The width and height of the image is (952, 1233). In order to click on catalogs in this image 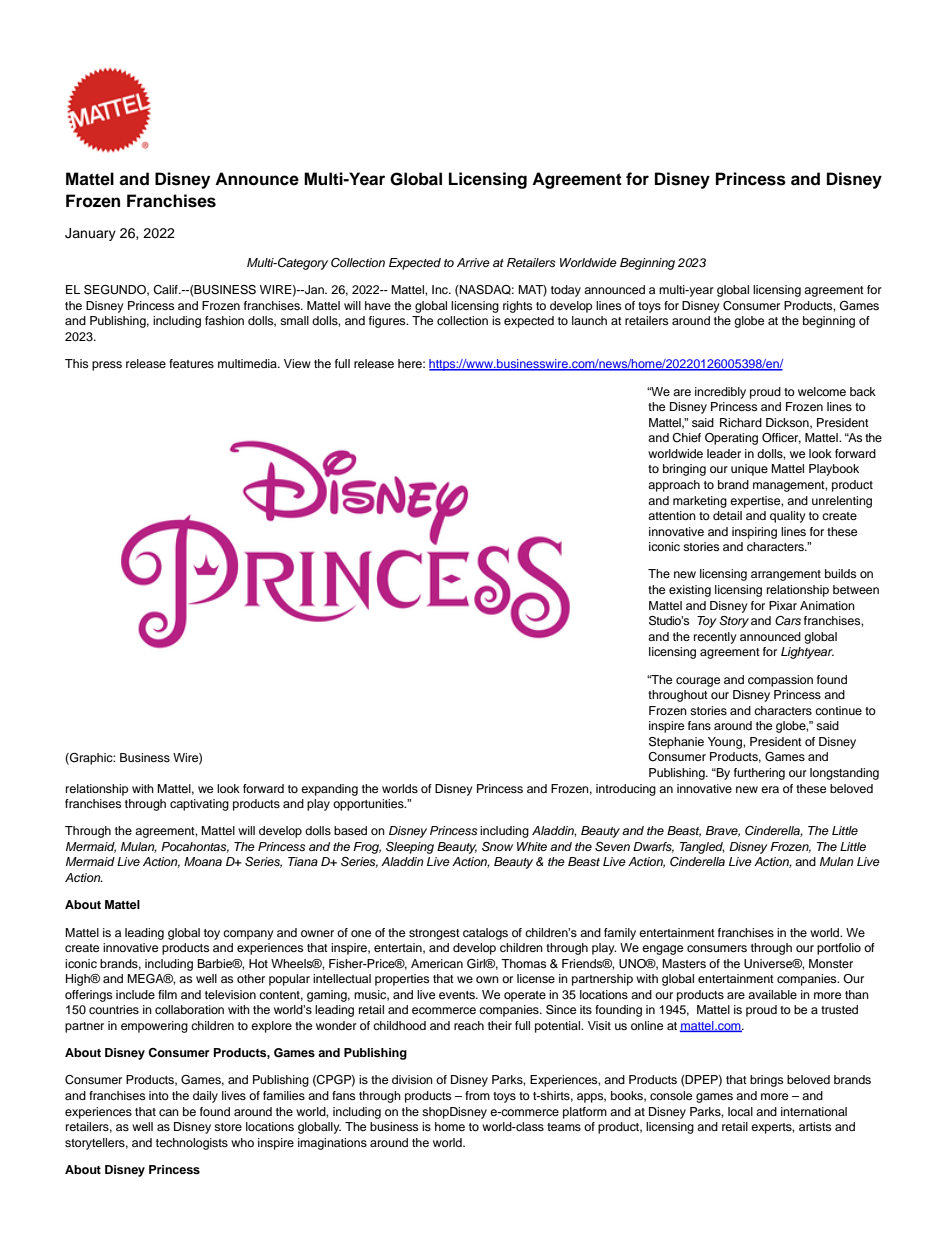, I will do `click(485, 934)`.
